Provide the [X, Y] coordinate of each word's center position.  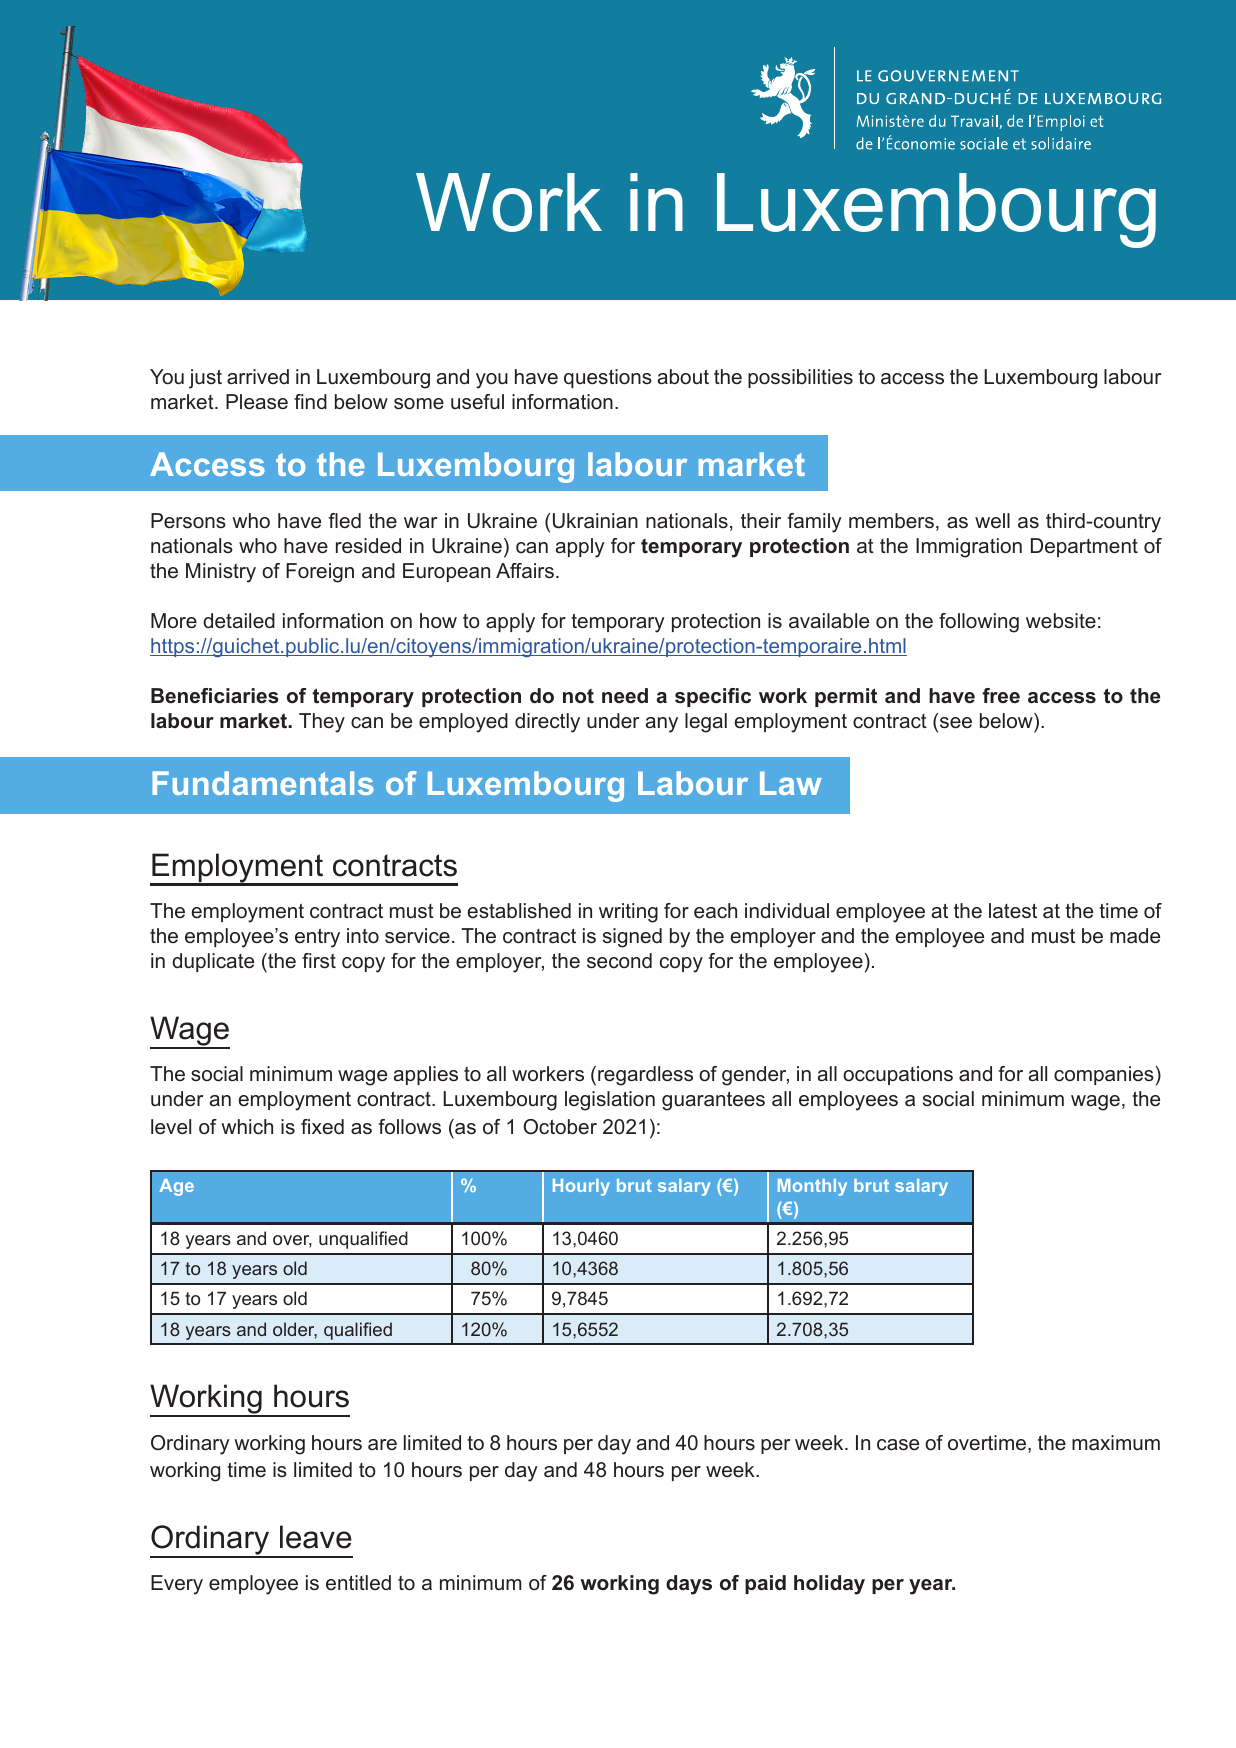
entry [317, 938]
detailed [239, 621]
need [625, 696]
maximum [1116, 1442]
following [979, 623]
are [382, 1444]
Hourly [581, 1187]
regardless [645, 1076]
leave [316, 1537]
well [992, 520]
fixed [322, 1126]
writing [628, 913]
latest [1013, 911]
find [310, 401]
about [683, 377]
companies [1104, 1075]
